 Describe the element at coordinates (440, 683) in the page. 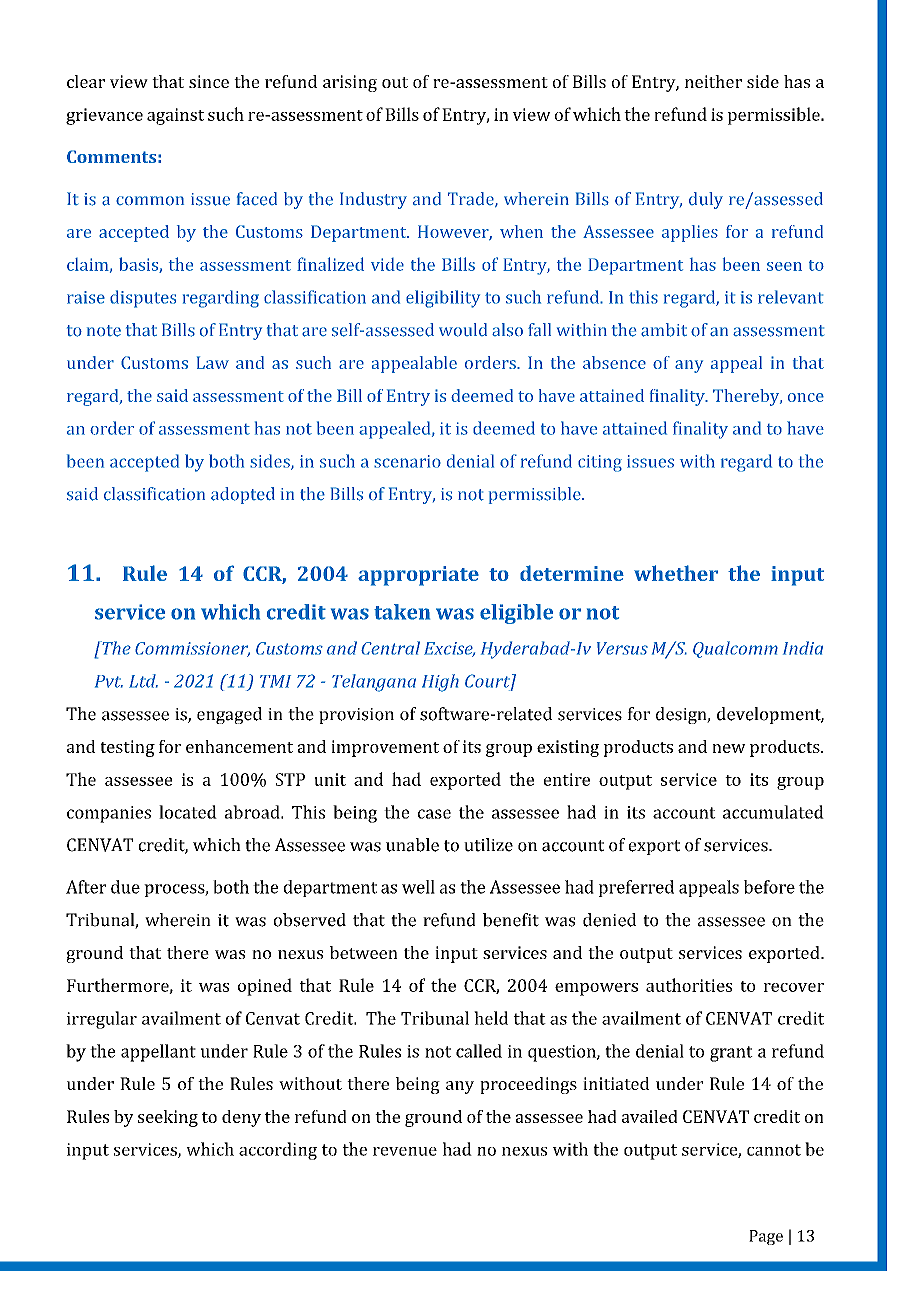

I see `High` at that location.
